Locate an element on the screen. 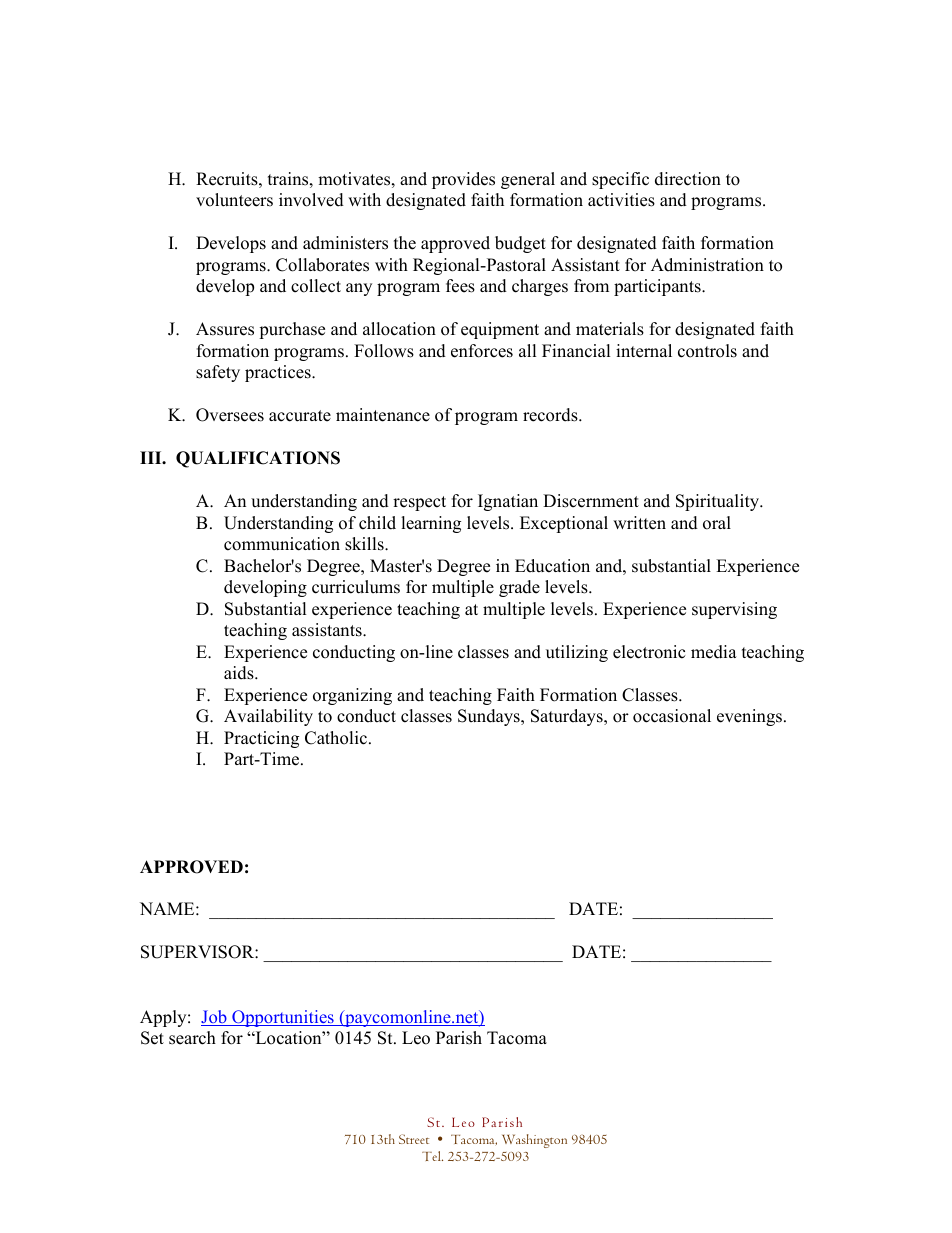 This screenshot has height=1233, width=952. volunteers is located at coordinates (234, 200).
